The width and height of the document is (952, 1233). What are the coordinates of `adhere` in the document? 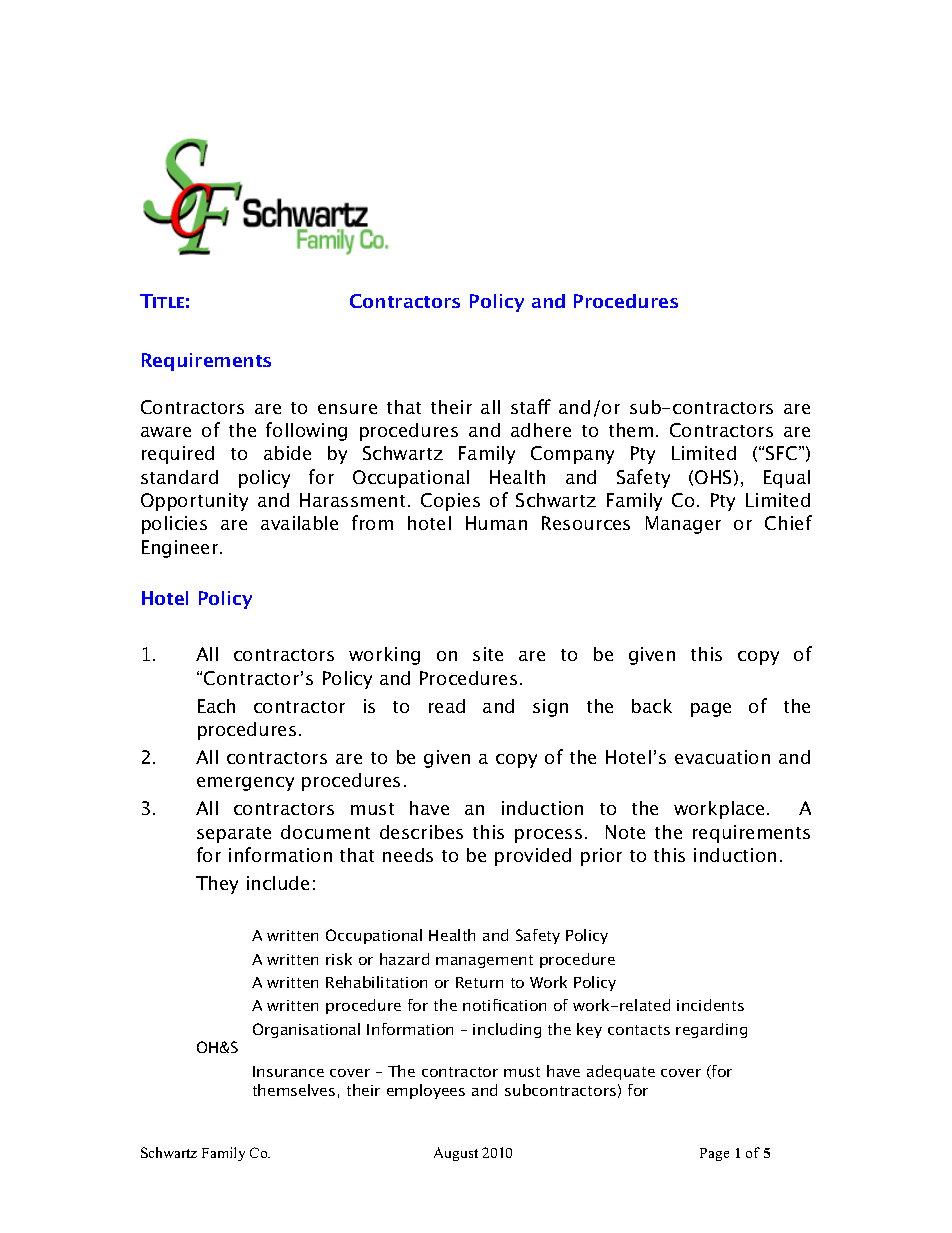 It's located at (541, 430).
